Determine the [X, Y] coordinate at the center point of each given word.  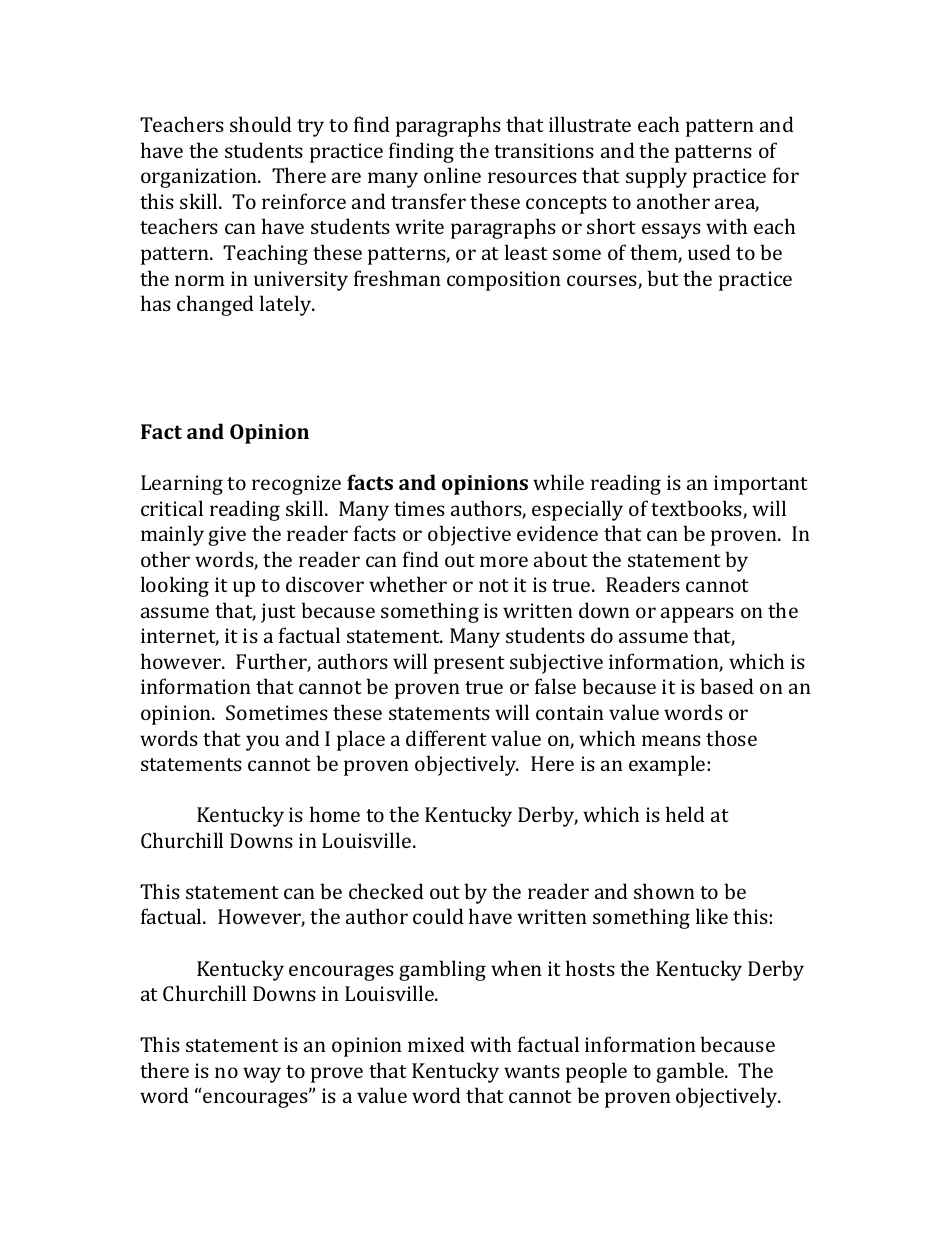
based [727, 686]
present [469, 665]
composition [504, 281]
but [663, 278]
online [452, 175]
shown [664, 891]
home [335, 814]
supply [656, 177]
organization [200, 178]
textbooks [697, 509]
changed [215, 305]
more [504, 561]
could [438, 916]
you [262, 743]
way [262, 1075]
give [227, 536]
